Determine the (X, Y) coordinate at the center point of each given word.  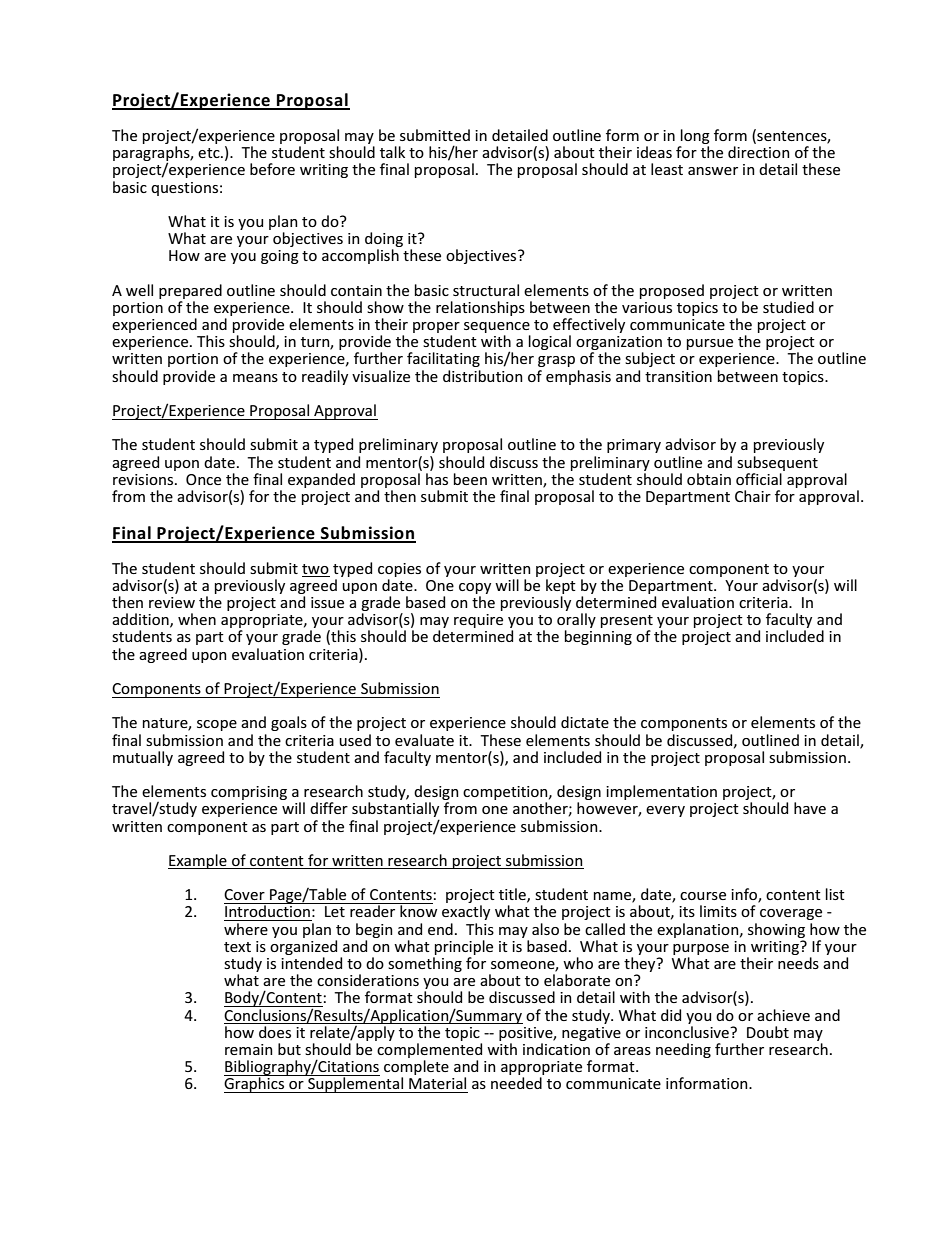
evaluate (424, 740)
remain (249, 1049)
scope (217, 725)
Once (203, 479)
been (470, 479)
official (759, 479)
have (810, 808)
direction (759, 152)
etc (210, 153)
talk (392, 152)
